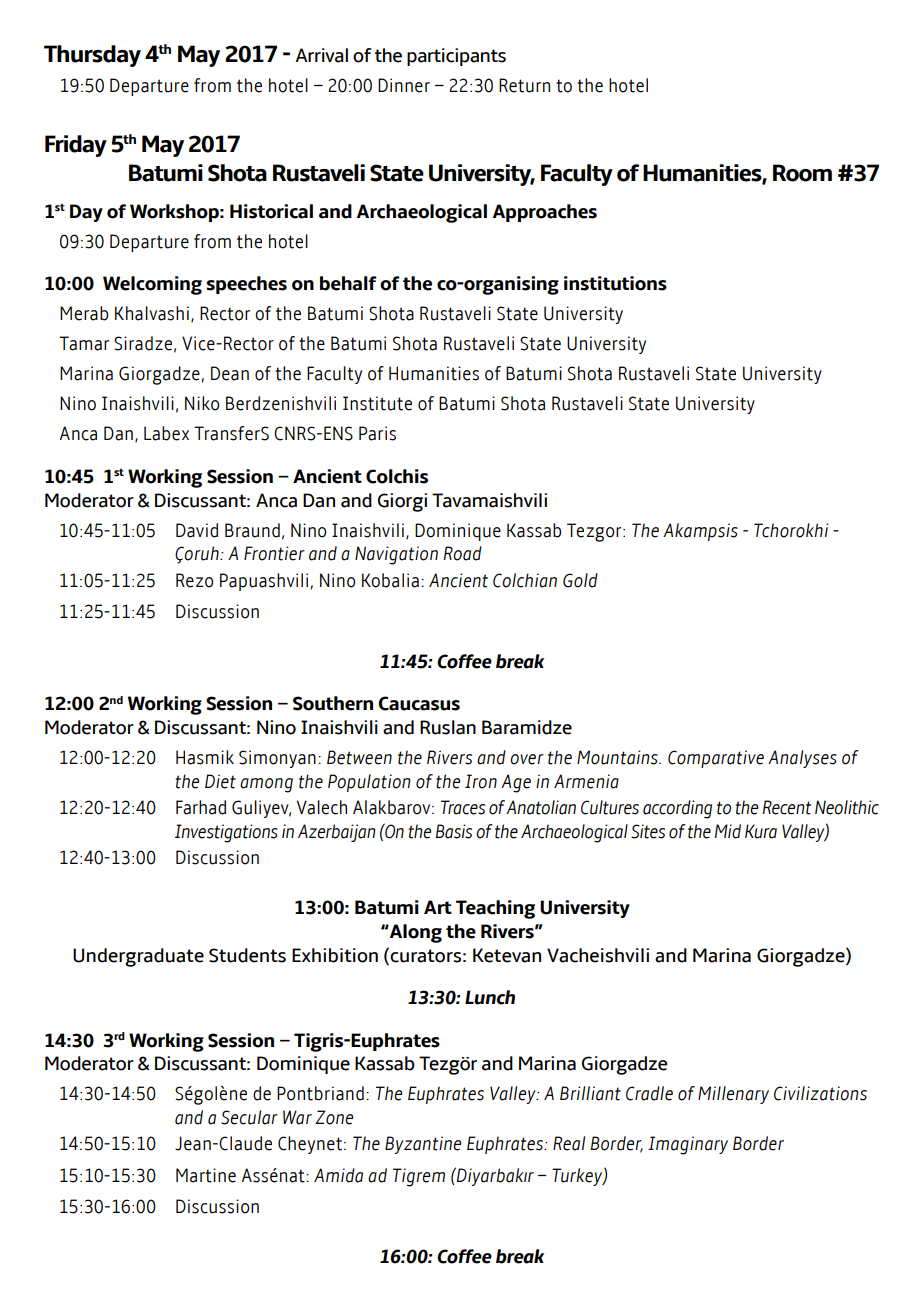 The width and height of the document is (924, 1311). Describe the element at coordinates (462, 553) in the document. I see `Road` at that location.
